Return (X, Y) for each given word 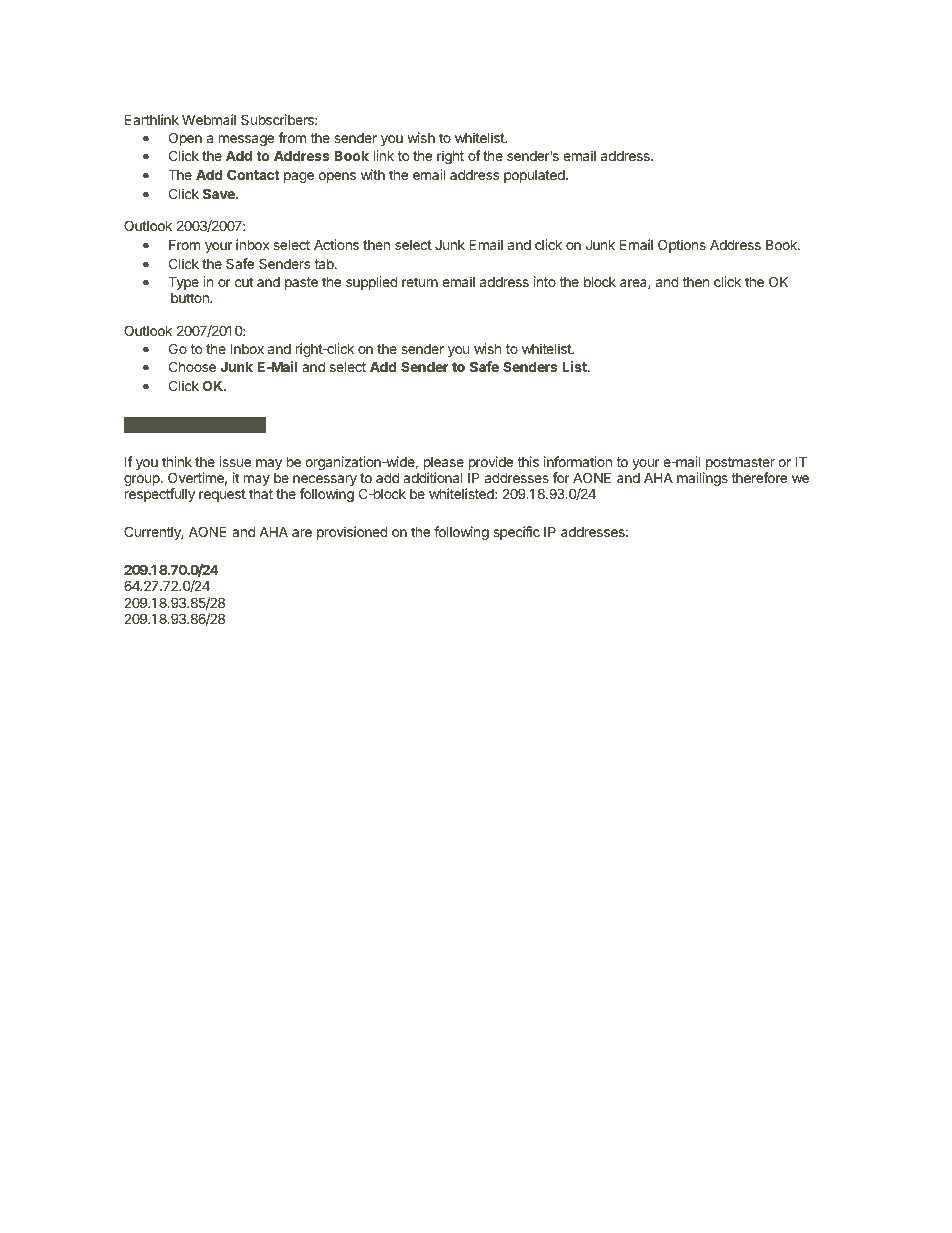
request (222, 495)
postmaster (740, 465)
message (246, 140)
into (545, 281)
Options (682, 246)
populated (535, 176)
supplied (372, 283)
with (373, 174)
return (420, 282)
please (444, 465)
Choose (192, 366)
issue (235, 461)
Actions (336, 244)
